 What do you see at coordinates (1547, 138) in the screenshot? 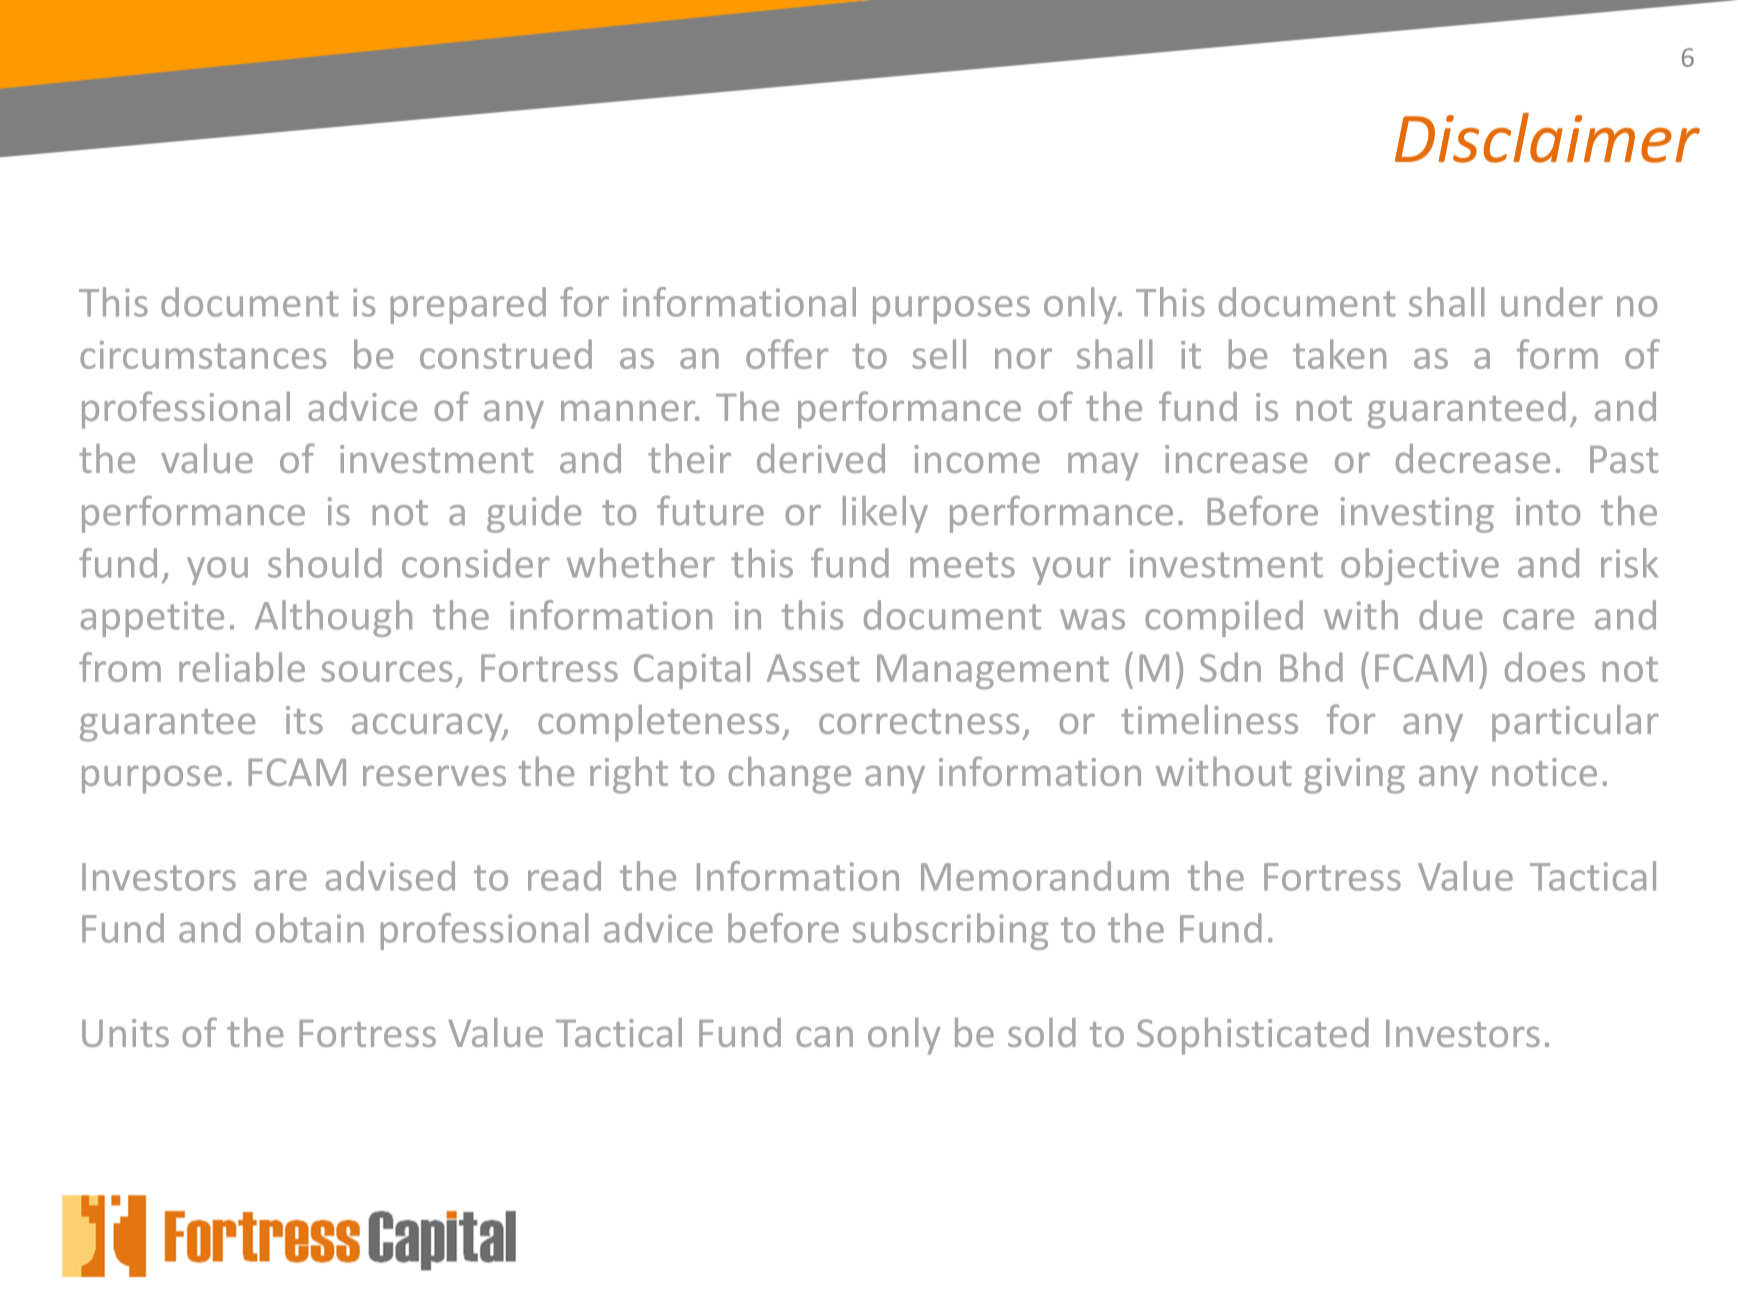
I see `Disclaimer` at bounding box center [1547, 138].
